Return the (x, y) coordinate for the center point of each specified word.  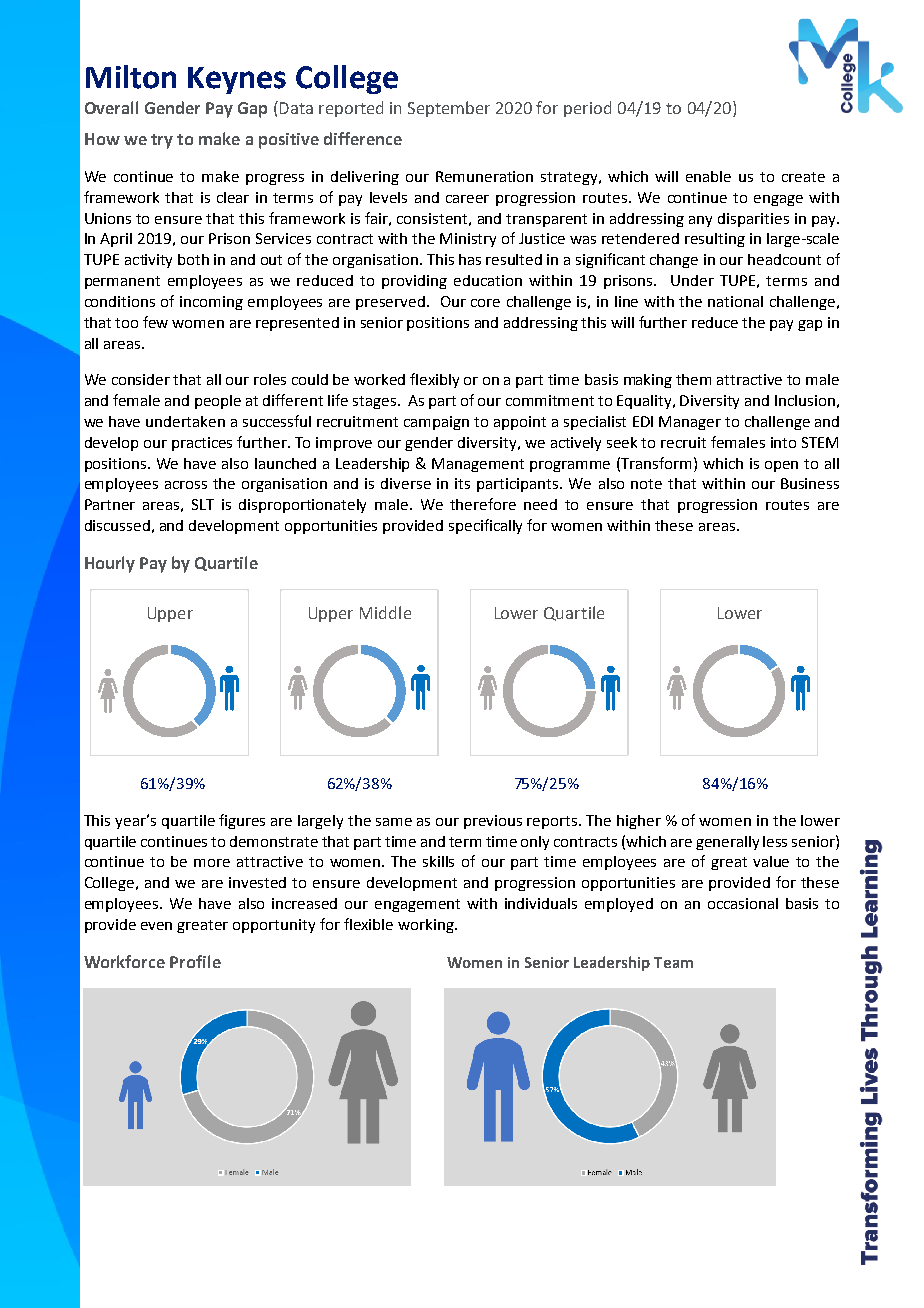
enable (708, 176)
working (427, 926)
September (449, 109)
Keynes (237, 80)
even (156, 926)
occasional (743, 903)
